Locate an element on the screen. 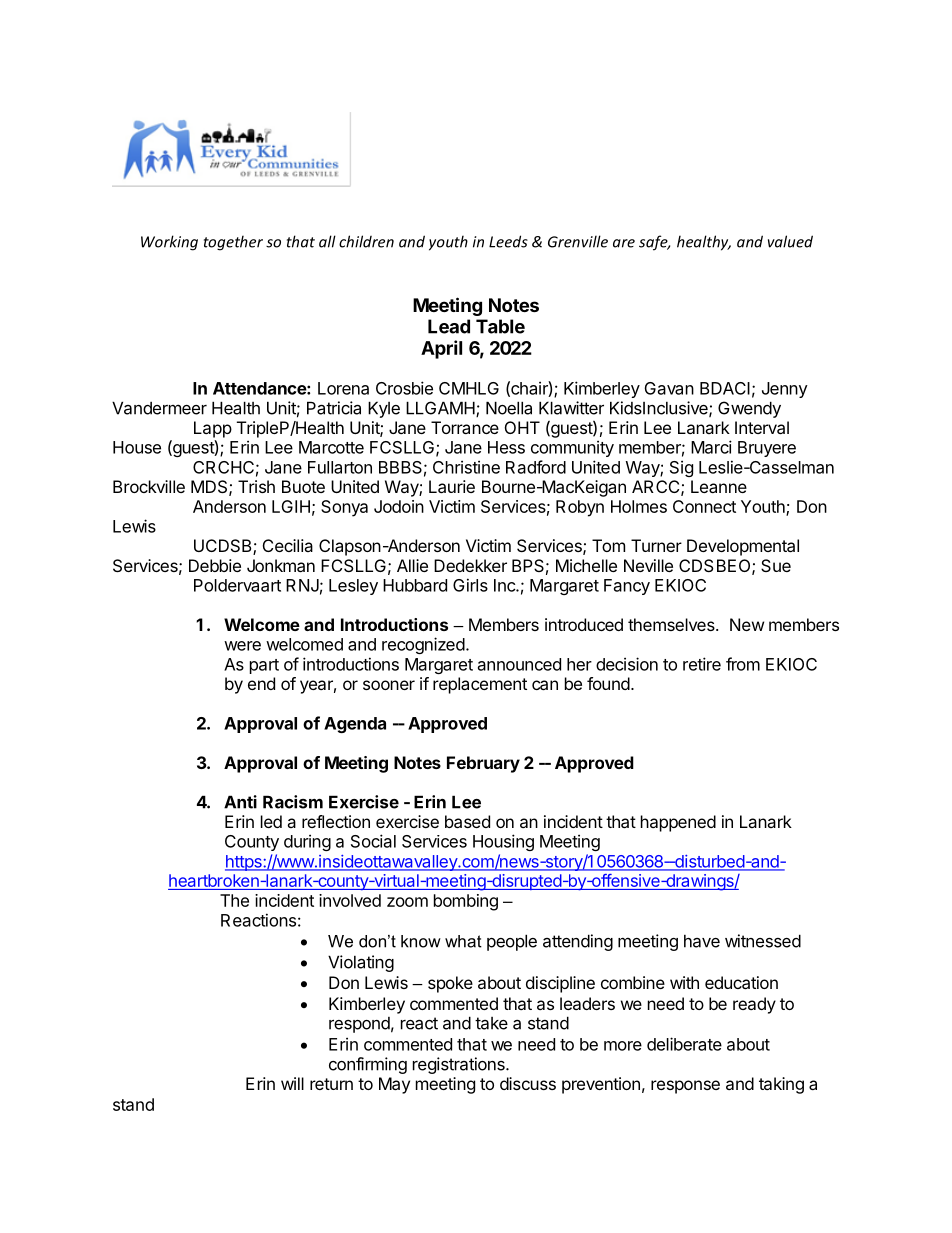 The height and width of the screenshot is (1233, 952). safe is located at coordinates (654, 243).
